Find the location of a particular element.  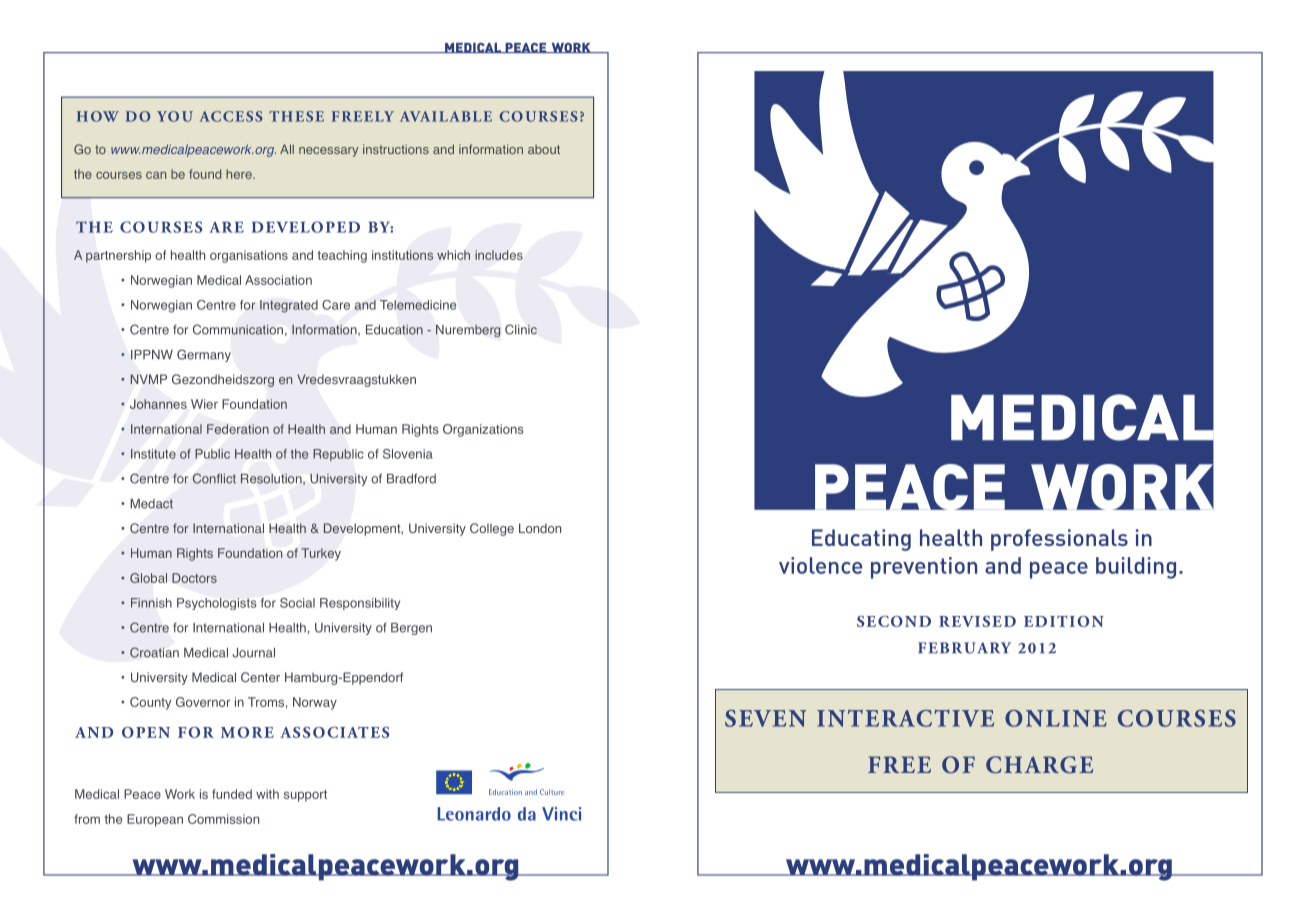

instructions is located at coordinates (396, 149).
